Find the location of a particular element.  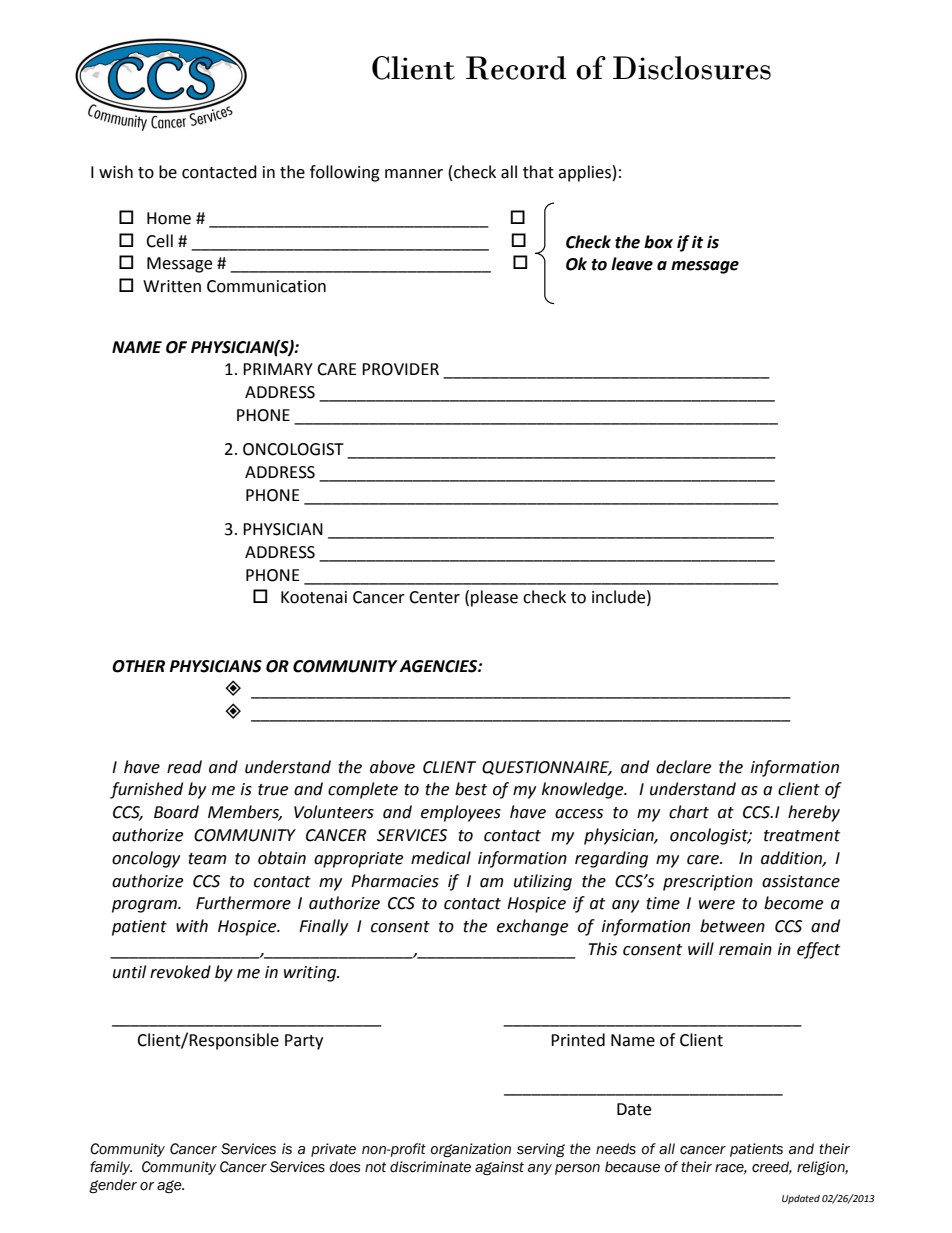

please is located at coordinates (494, 598).
